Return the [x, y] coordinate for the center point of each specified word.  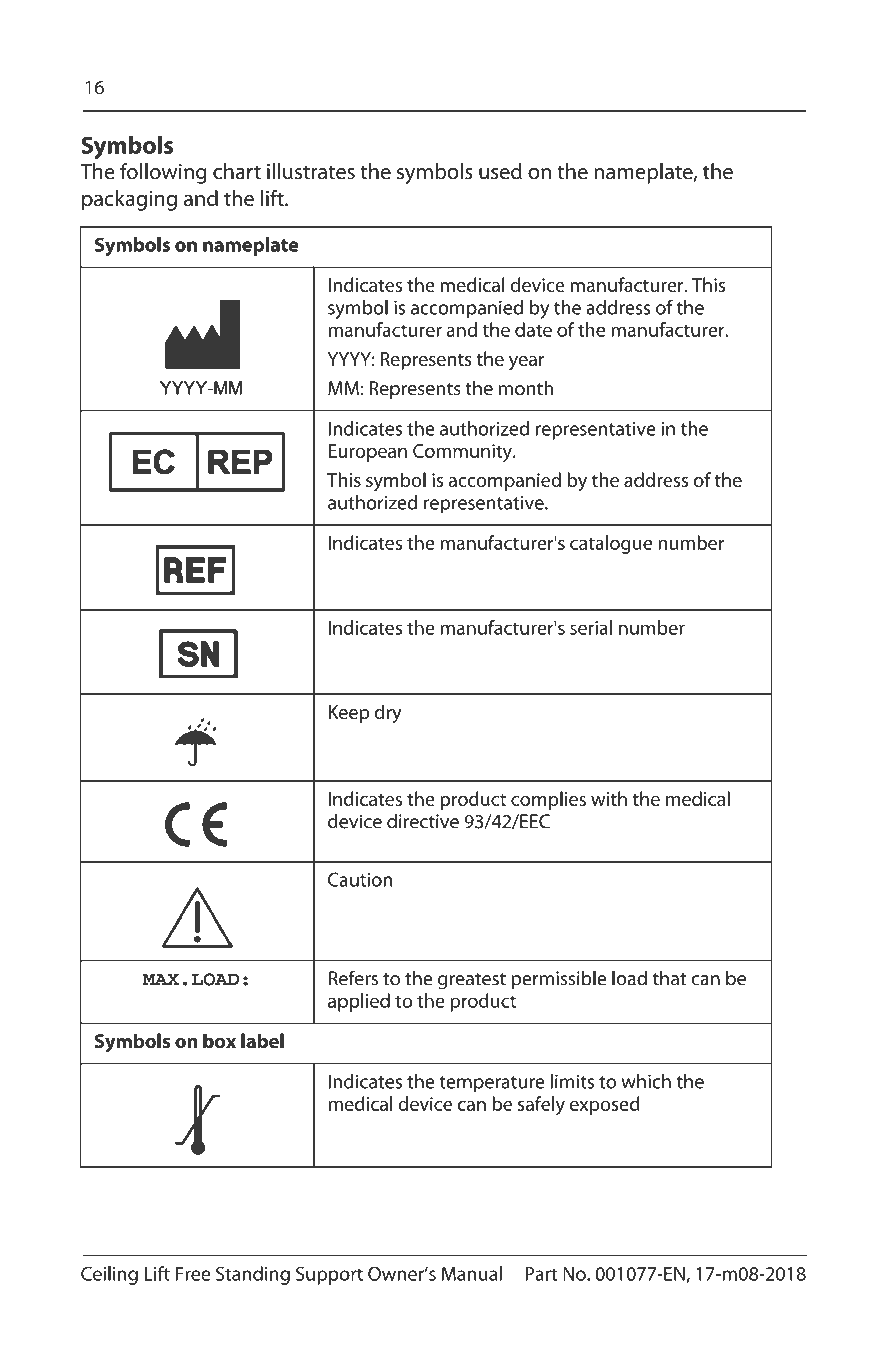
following [163, 173]
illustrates [311, 171]
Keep [349, 714]
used [500, 171]
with [609, 798]
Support [329, 1275]
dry [388, 714]
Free [193, 1274]
